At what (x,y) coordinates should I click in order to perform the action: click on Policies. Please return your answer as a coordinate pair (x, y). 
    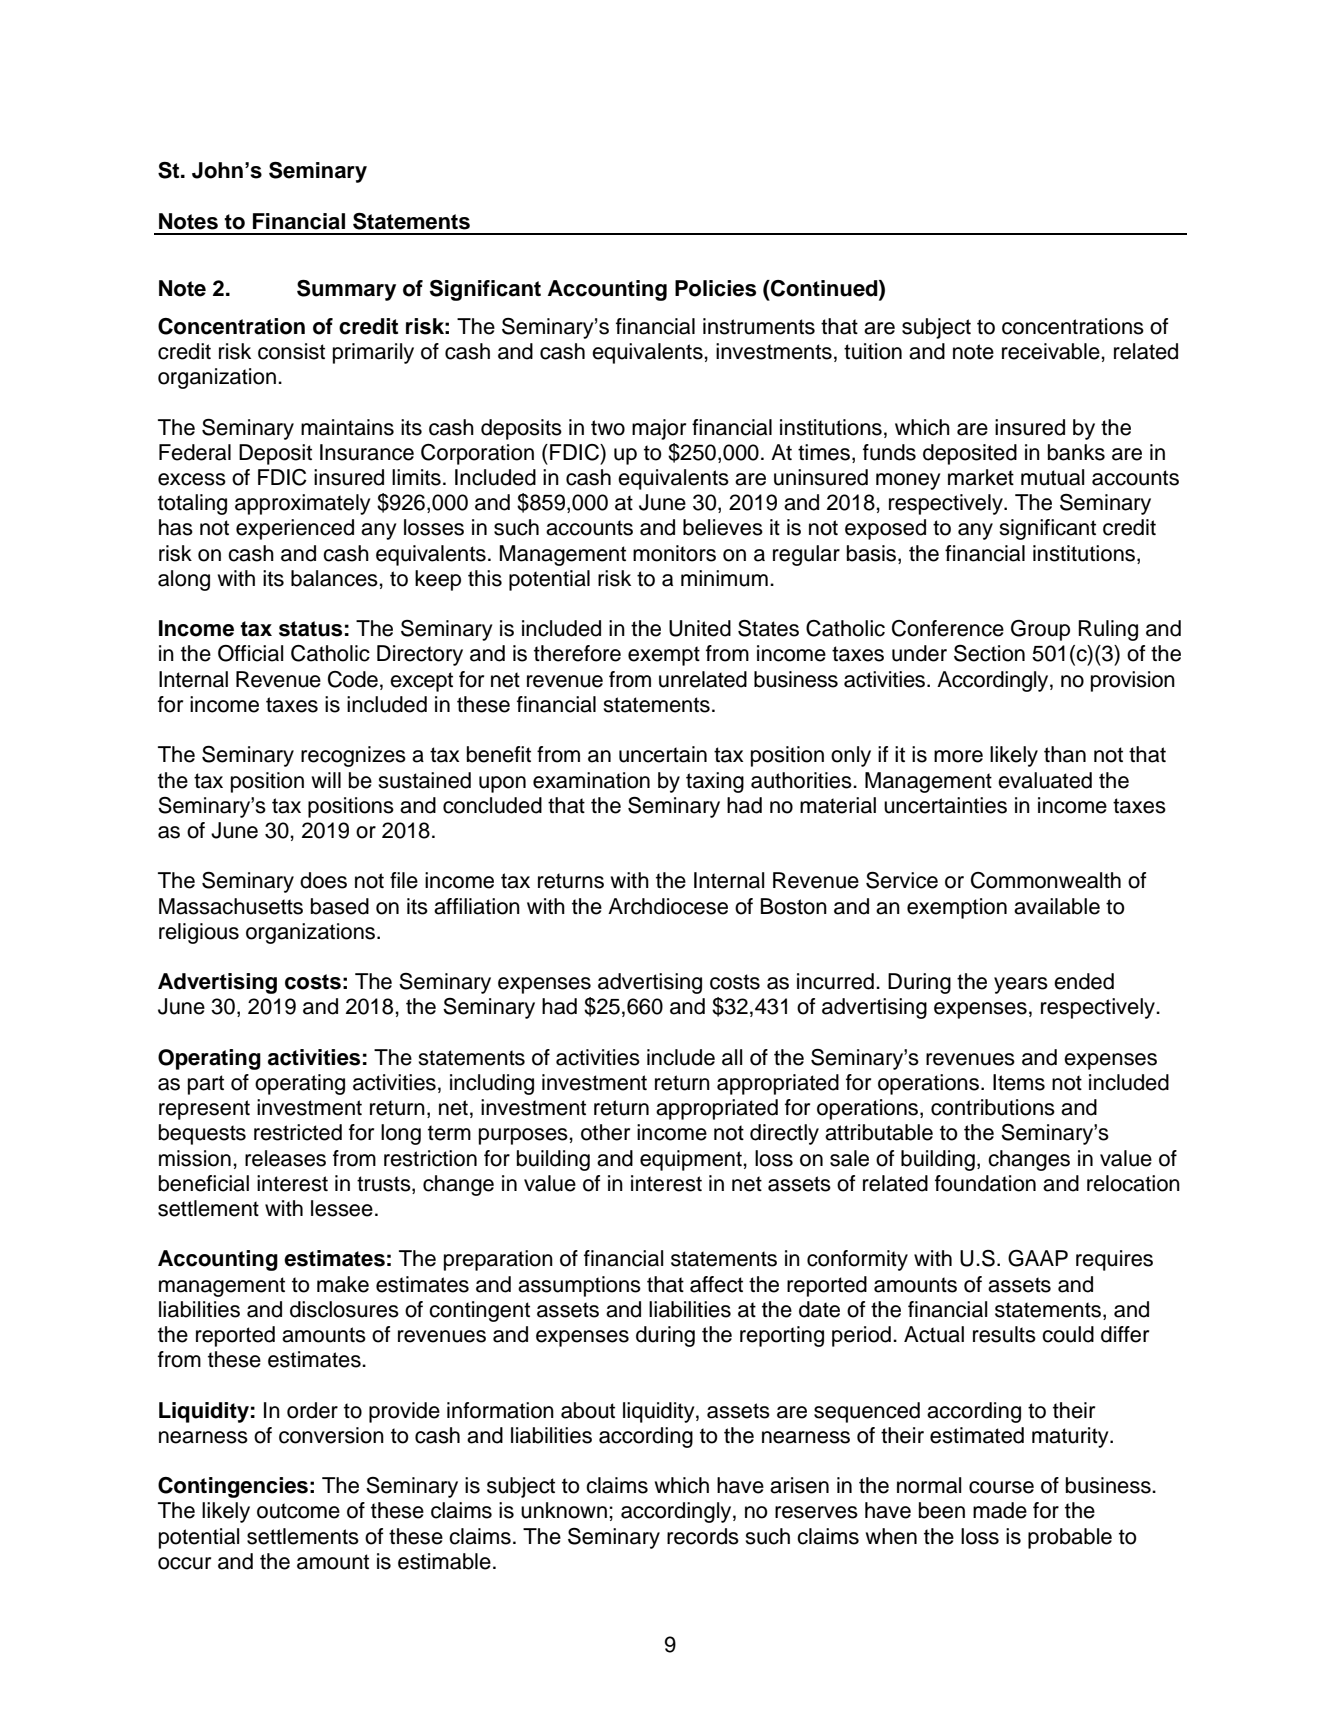
    Looking at the image, I should click on (715, 288).
